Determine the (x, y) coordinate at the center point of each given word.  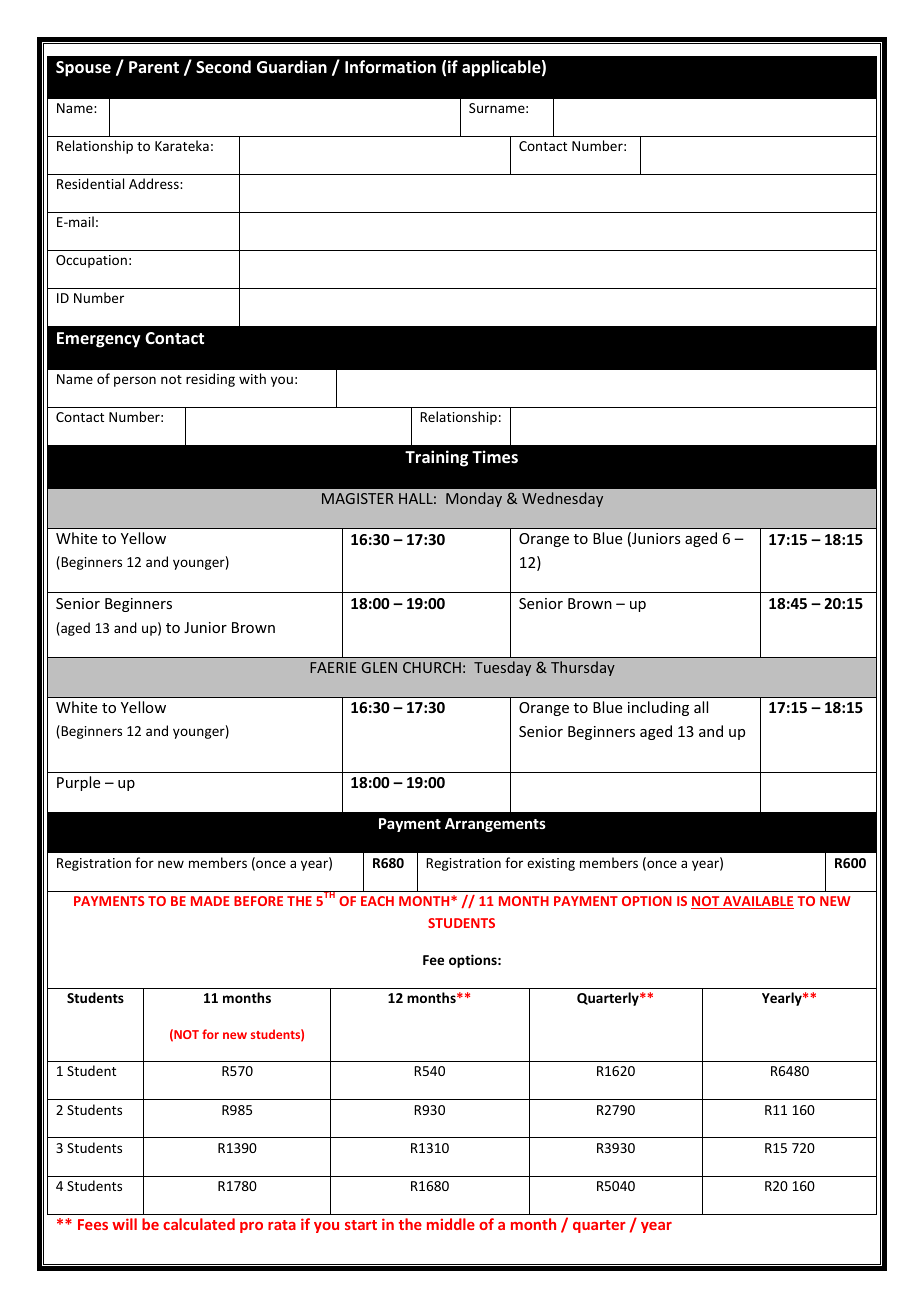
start (361, 1225)
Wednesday (562, 499)
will (124, 1224)
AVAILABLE (757, 902)
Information (390, 66)
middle (451, 1224)
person (135, 381)
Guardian (292, 66)
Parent (154, 67)
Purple (78, 783)
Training (436, 458)
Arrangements (495, 825)
